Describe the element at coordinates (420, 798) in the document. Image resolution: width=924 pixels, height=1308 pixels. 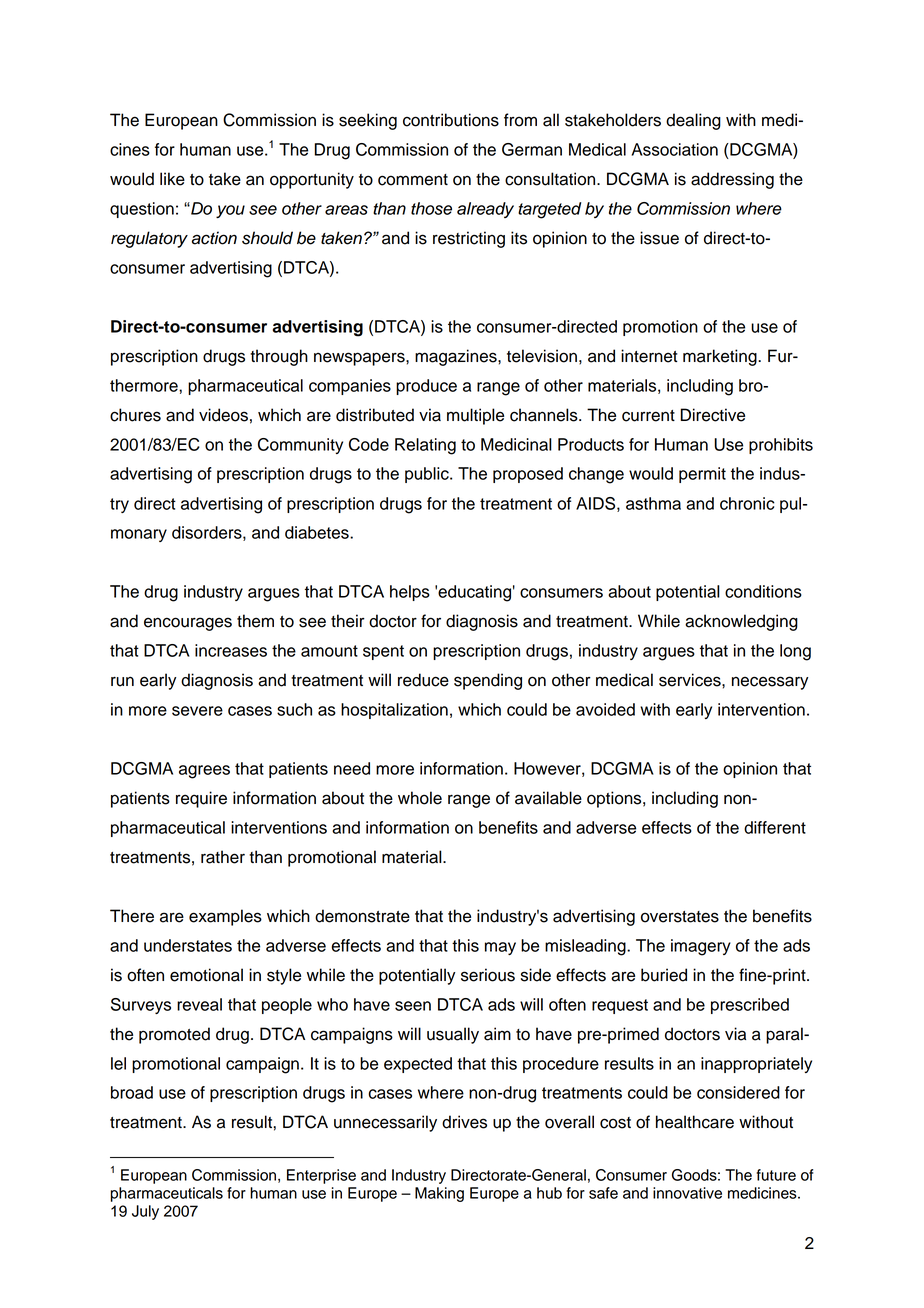
I see `whole` at that location.
